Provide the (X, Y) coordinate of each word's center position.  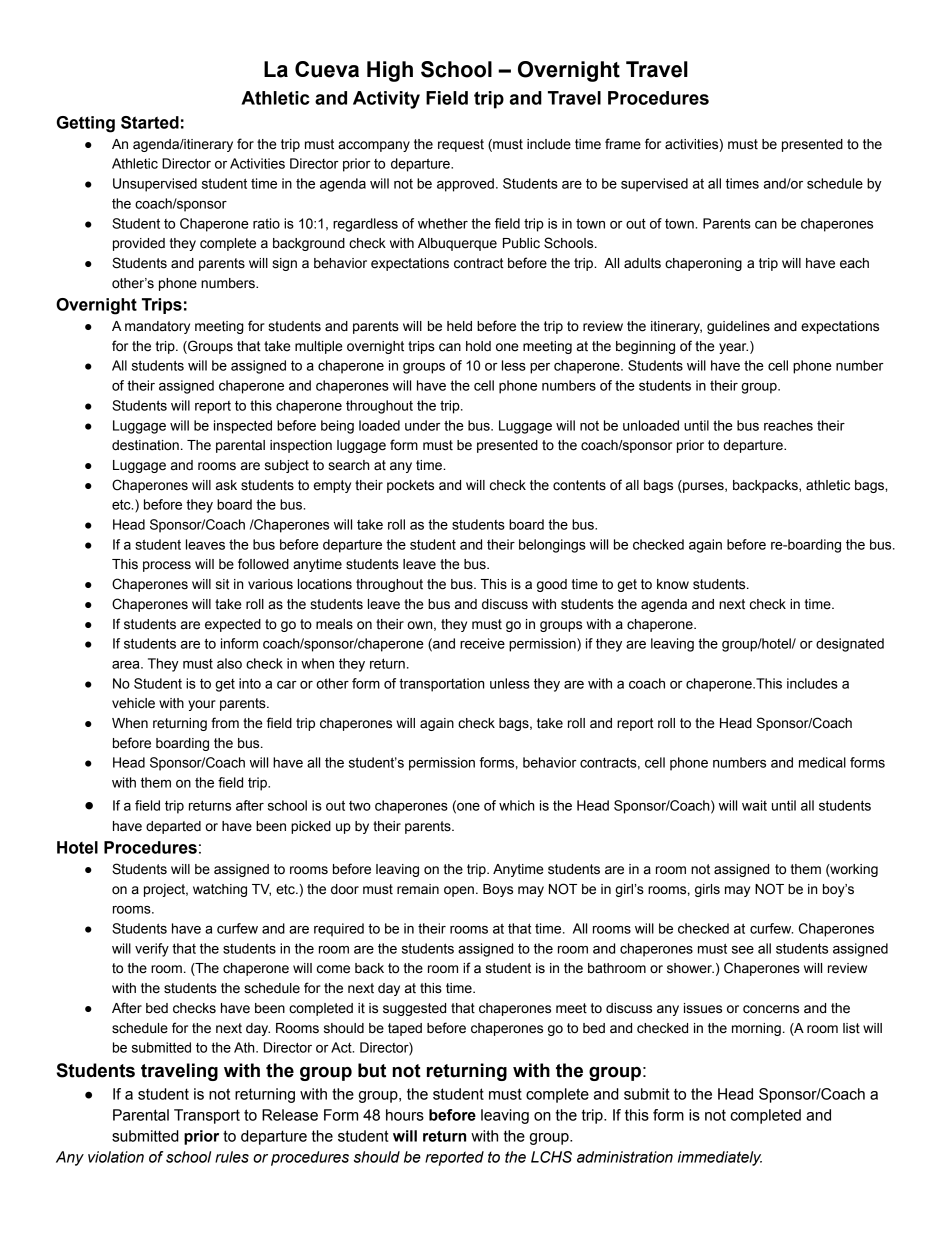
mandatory (157, 327)
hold (478, 346)
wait (754, 805)
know (673, 584)
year (733, 348)
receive (482, 643)
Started (150, 122)
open (459, 891)
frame (623, 144)
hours (405, 1115)
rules (232, 1157)
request (461, 145)
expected (233, 625)
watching (220, 890)
